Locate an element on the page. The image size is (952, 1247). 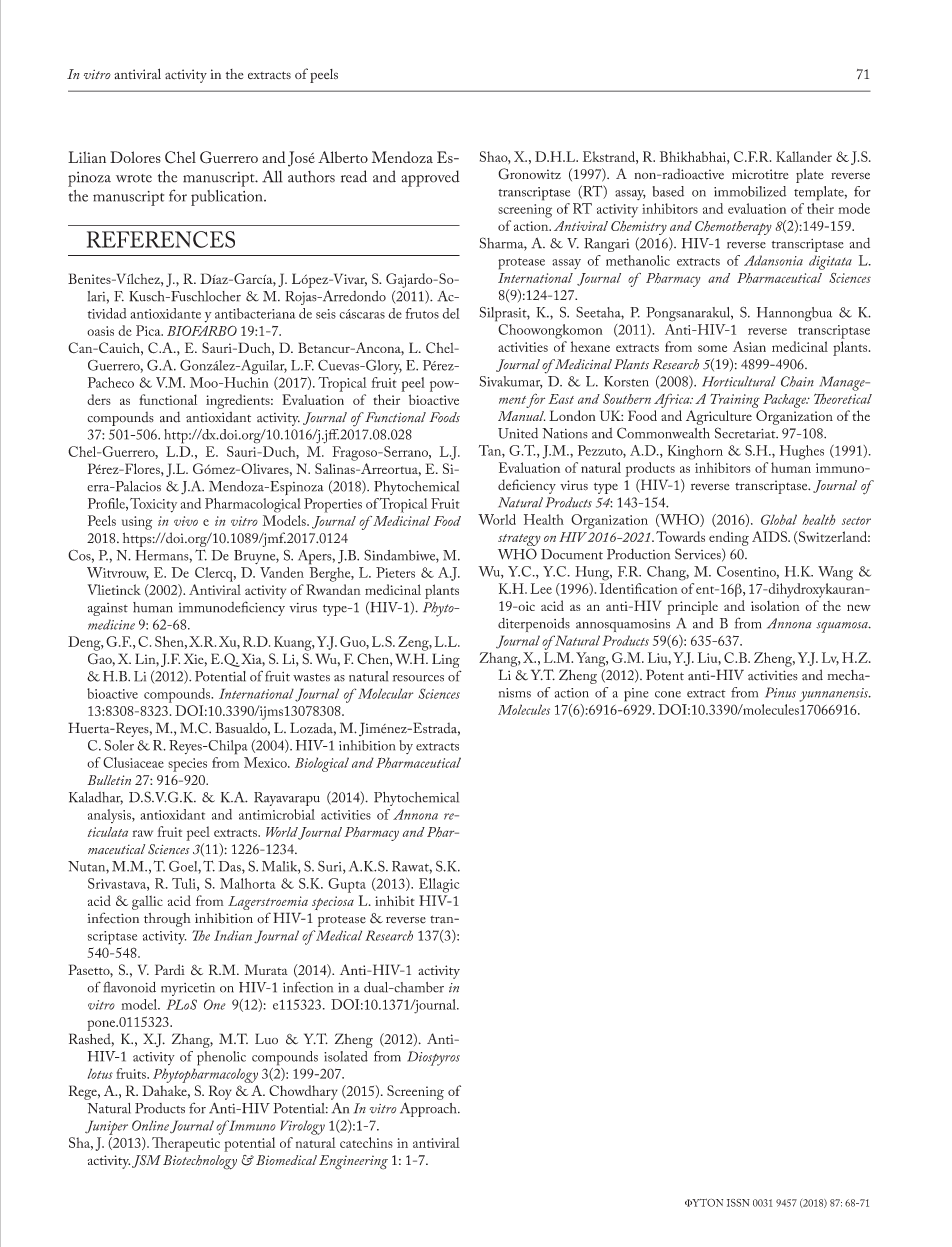
Biotechnology is located at coordinates (200, 1162).
